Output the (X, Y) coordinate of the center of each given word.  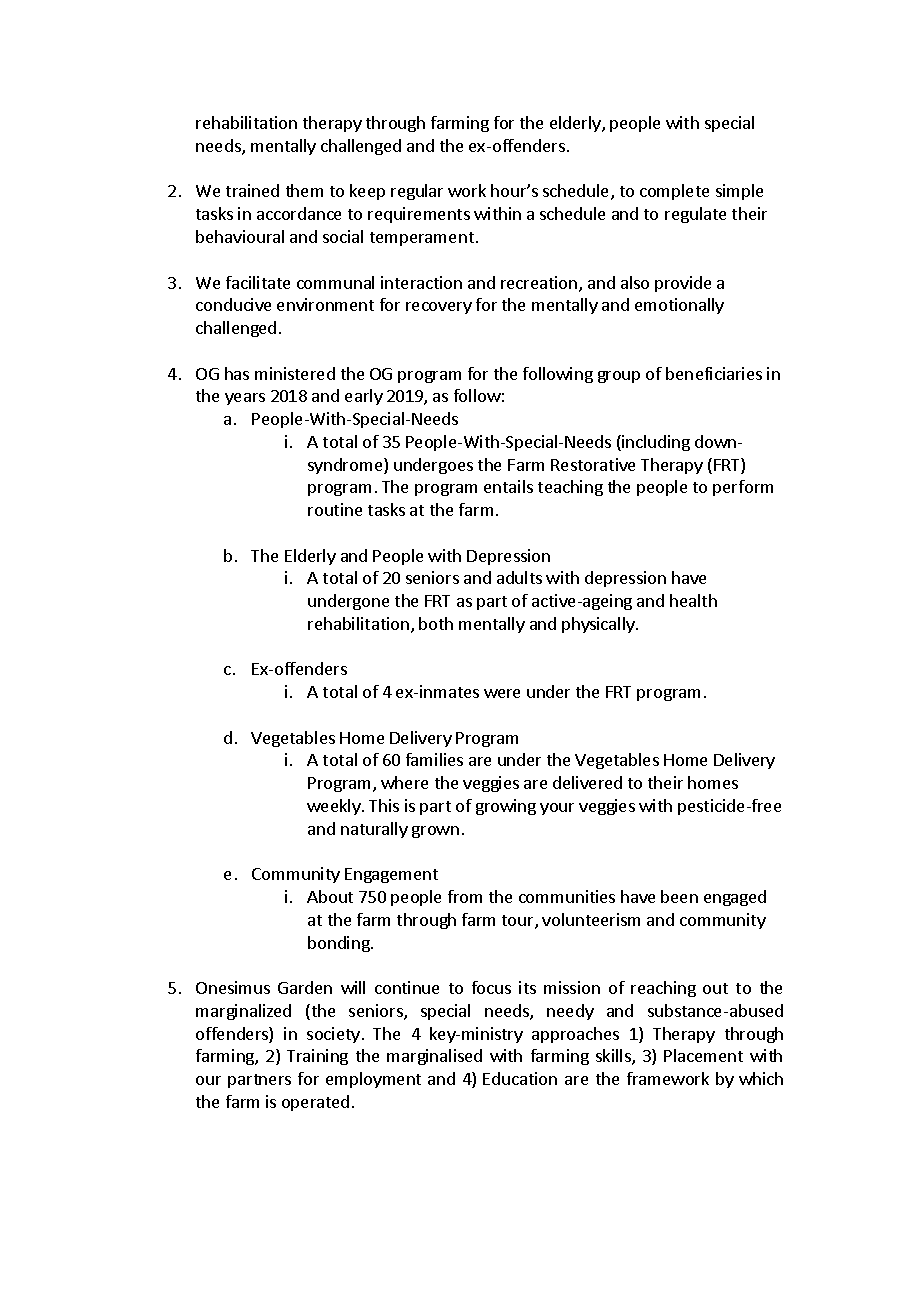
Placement (703, 1055)
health (693, 600)
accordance (299, 213)
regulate (695, 215)
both (436, 623)
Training (317, 1057)
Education (520, 1078)
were (502, 693)
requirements (419, 215)
